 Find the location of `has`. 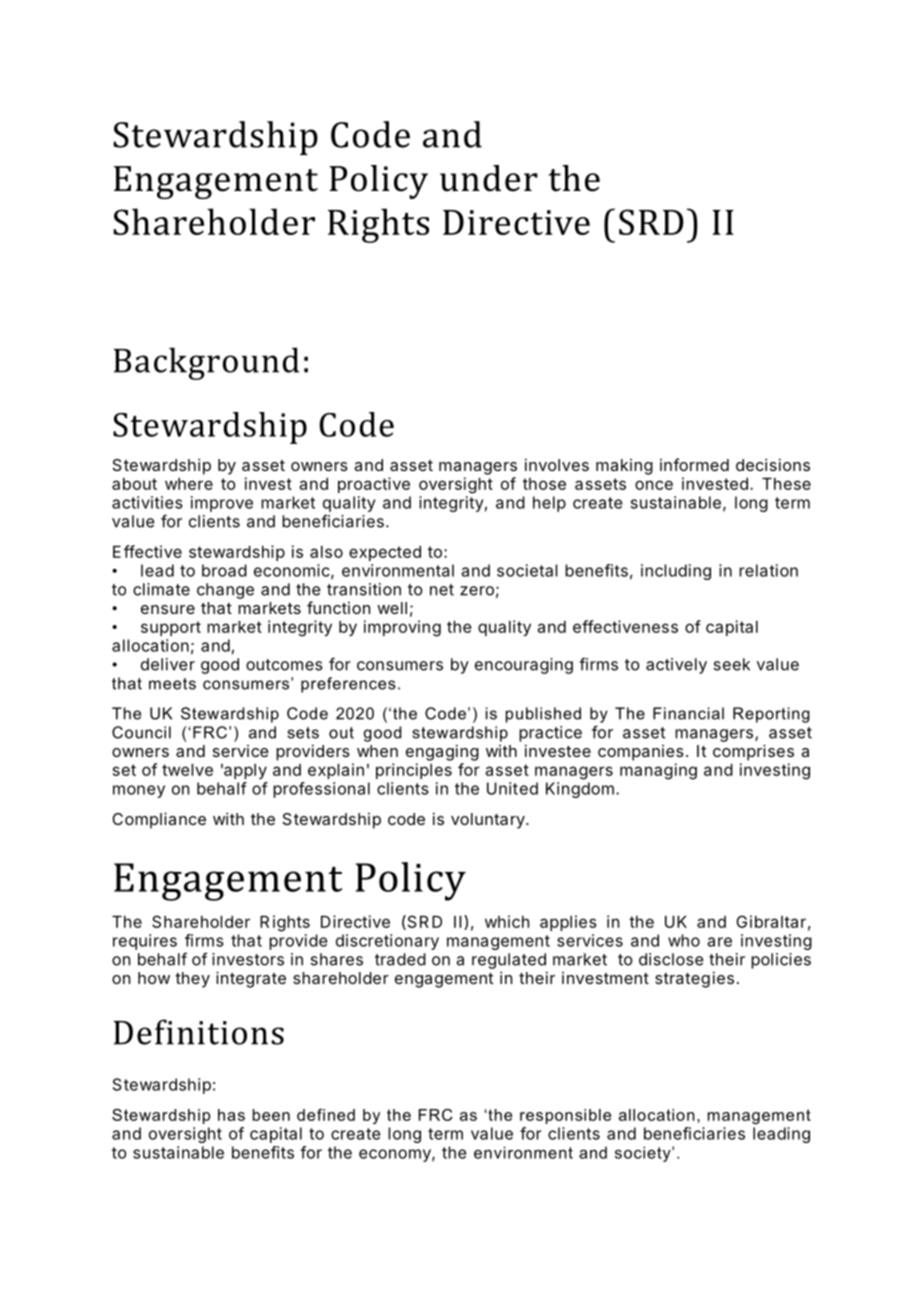

has is located at coordinates (231, 1115).
